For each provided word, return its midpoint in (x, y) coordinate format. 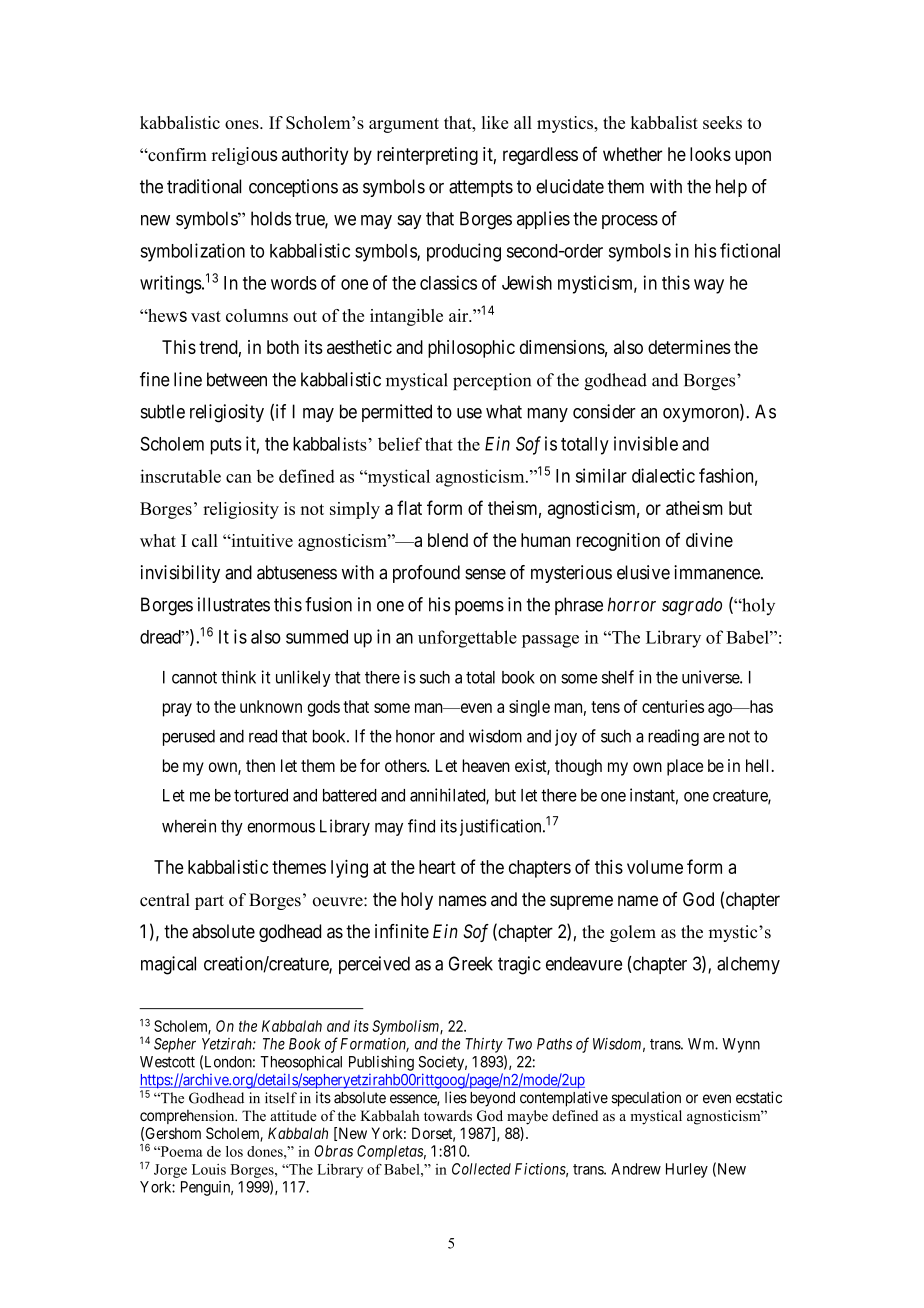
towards (448, 1116)
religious (244, 156)
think (238, 677)
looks (710, 154)
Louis (209, 1169)
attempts (481, 188)
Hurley (687, 1170)
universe (711, 677)
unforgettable (467, 639)
